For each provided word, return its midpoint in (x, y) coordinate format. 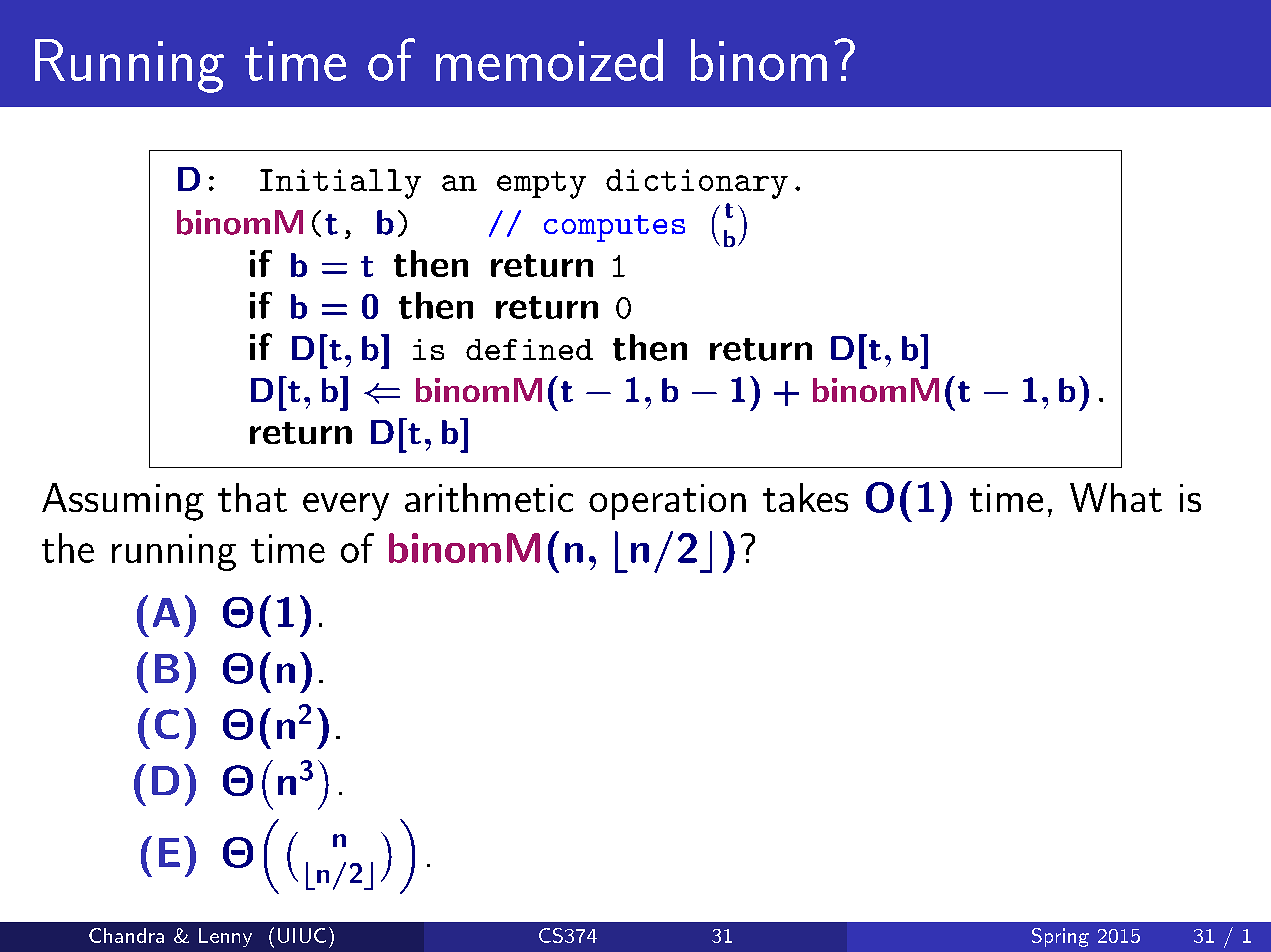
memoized (549, 60)
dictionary (697, 184)
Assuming (123, 502)
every (346, 507)
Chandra (126, 935)
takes (805, 497)
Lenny (225, 937)
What (1116, 497)
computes (614, 228)
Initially (340, 184)
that (252, 497)
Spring (1060, 937)
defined (529, 349)
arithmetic (489, 497)
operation (667, 502)
